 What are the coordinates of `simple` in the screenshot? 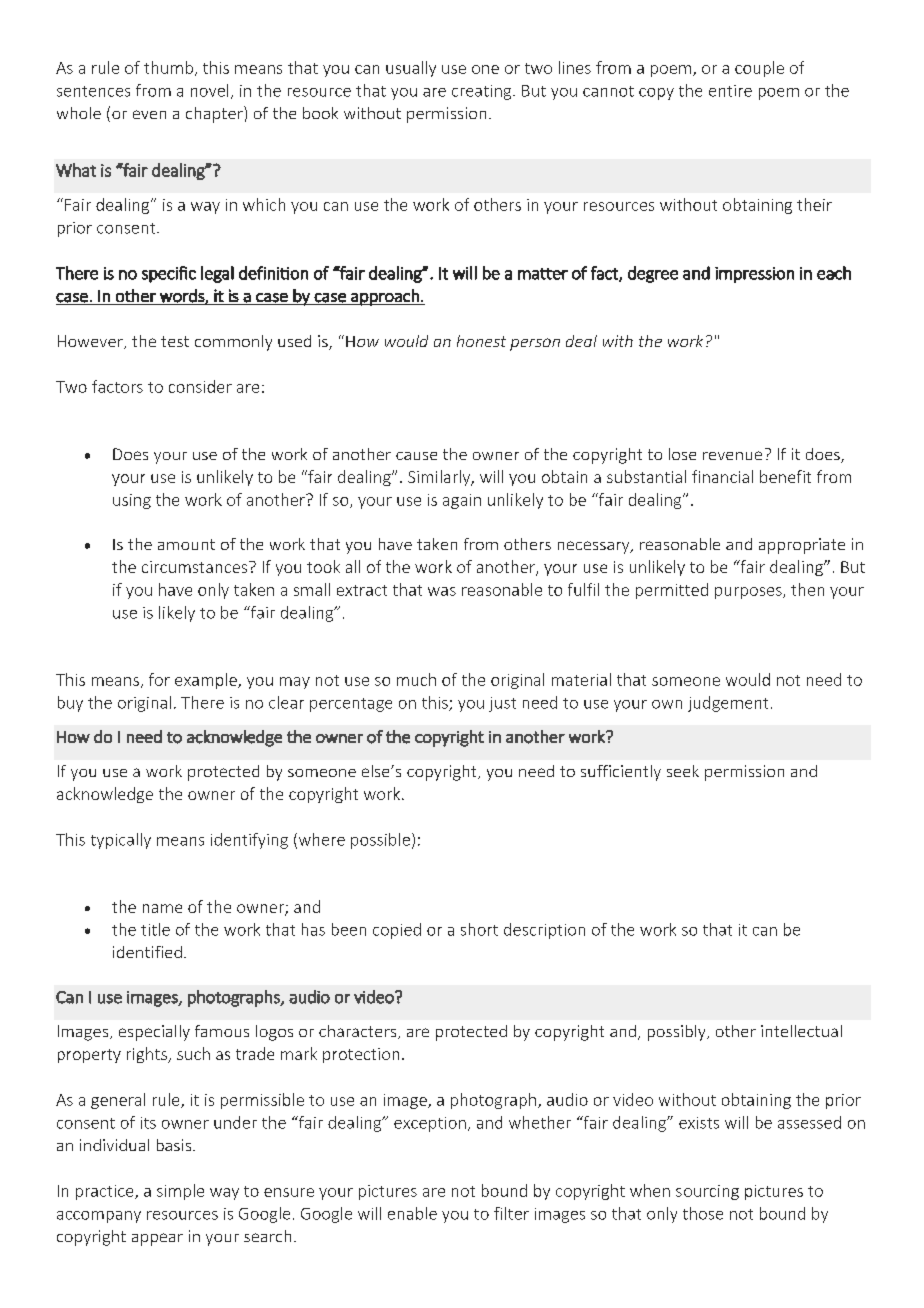 It's located at (180, 1192).
